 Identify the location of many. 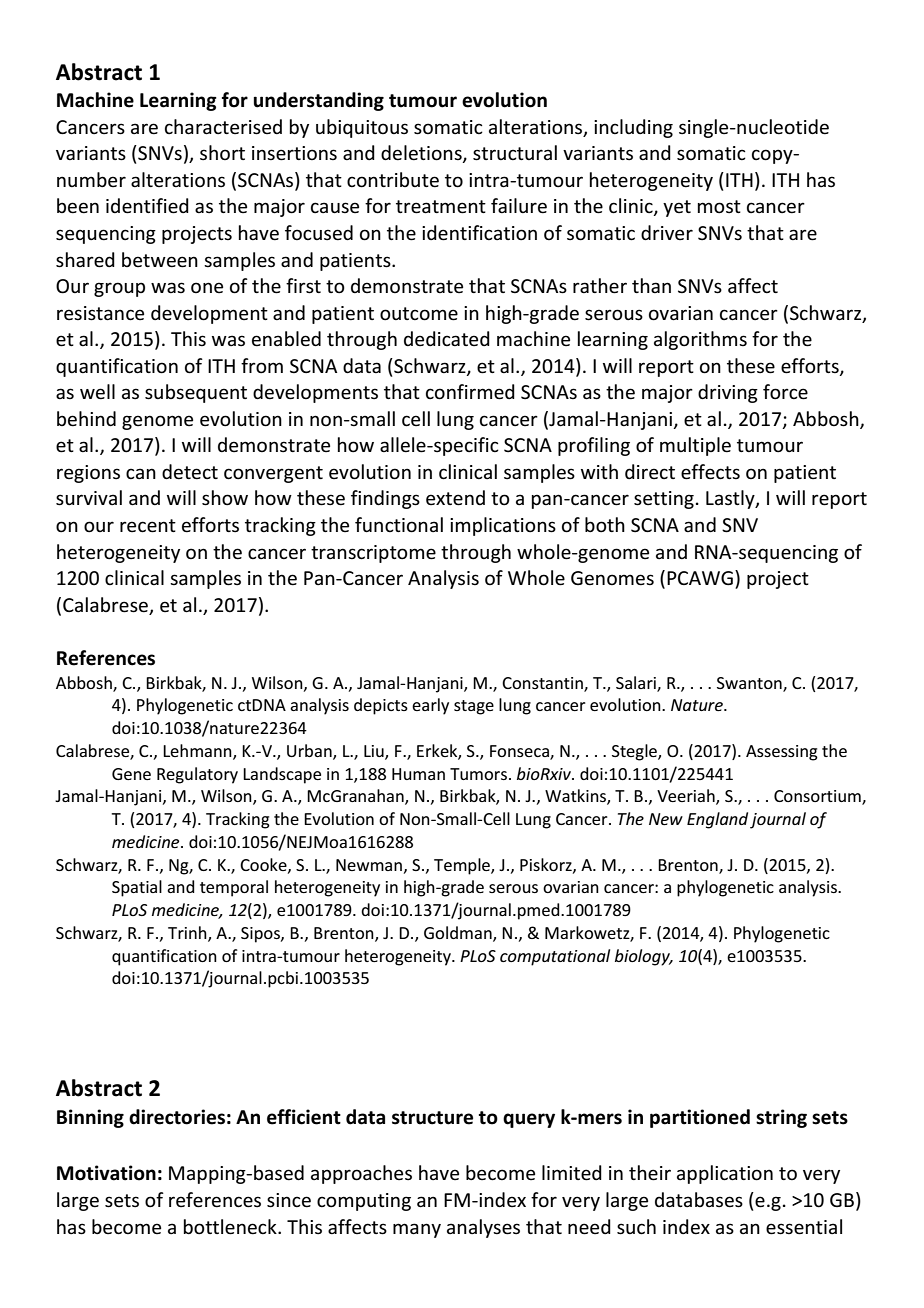
(417, 1230).
